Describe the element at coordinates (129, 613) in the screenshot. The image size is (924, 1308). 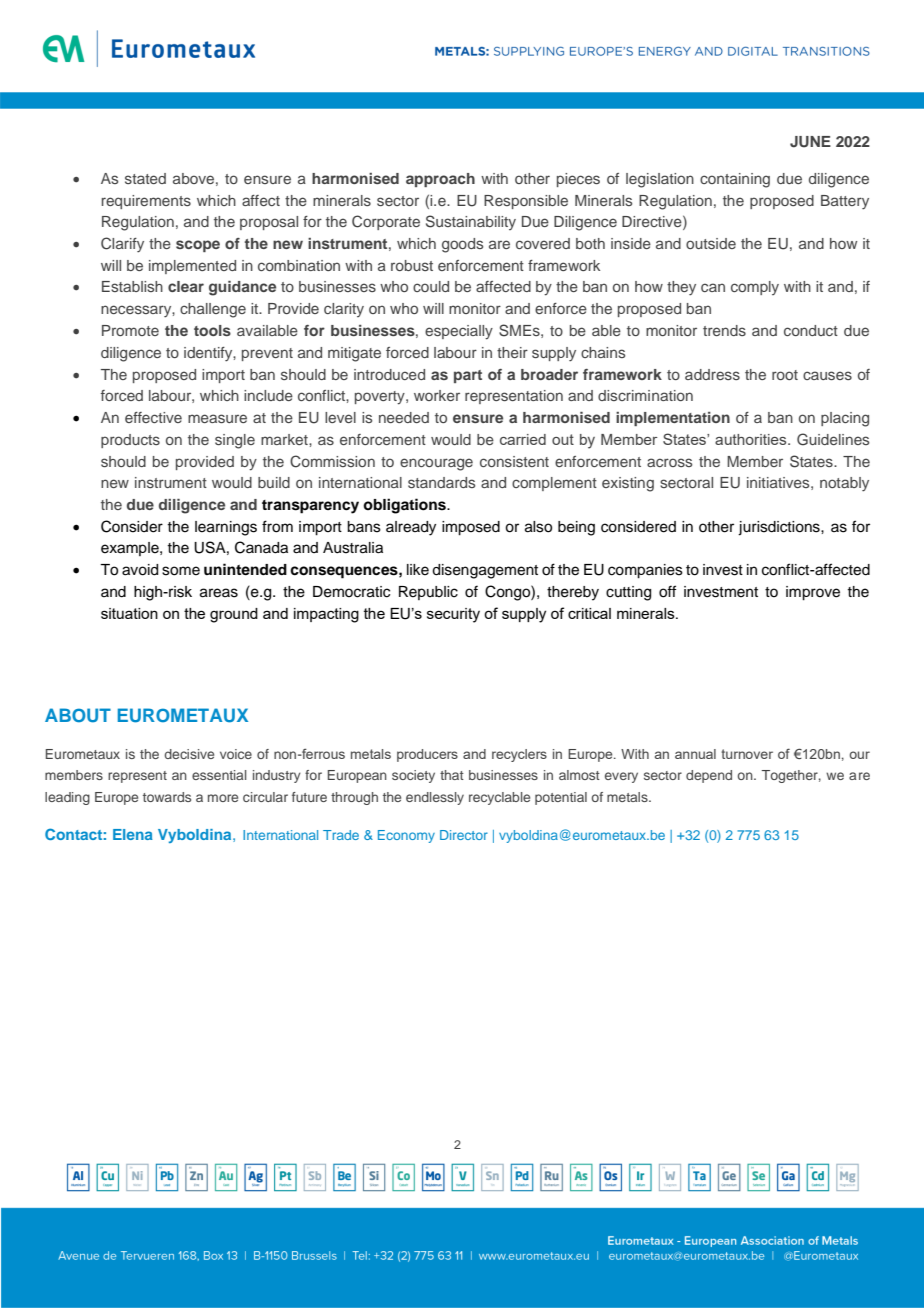
I see `situation` at that location.
